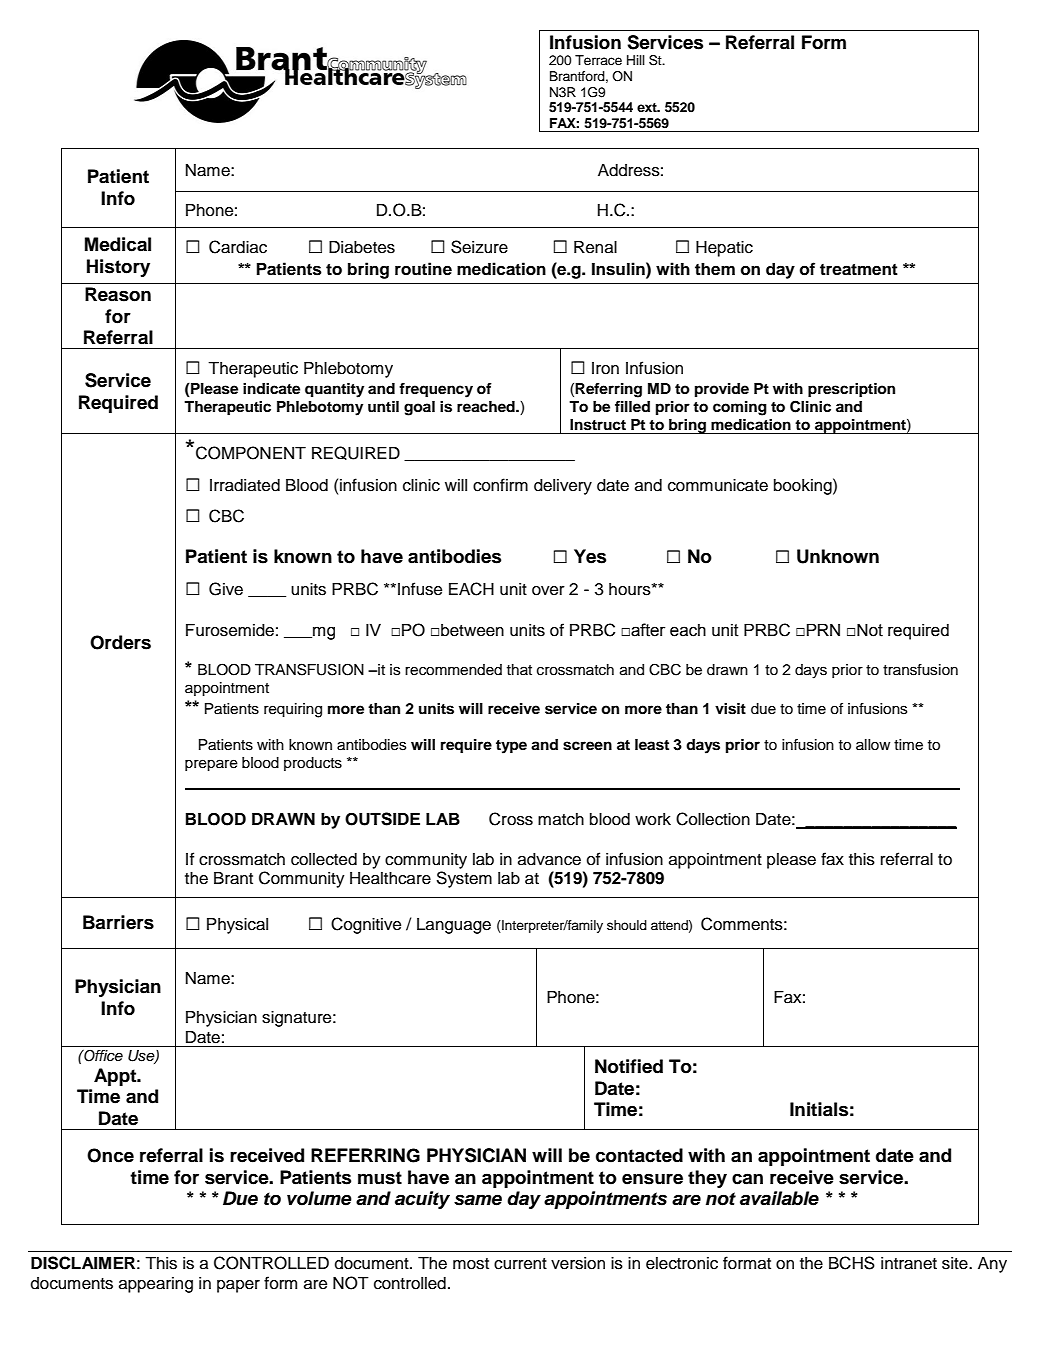  I want to click on advance, so click(549, 859).
